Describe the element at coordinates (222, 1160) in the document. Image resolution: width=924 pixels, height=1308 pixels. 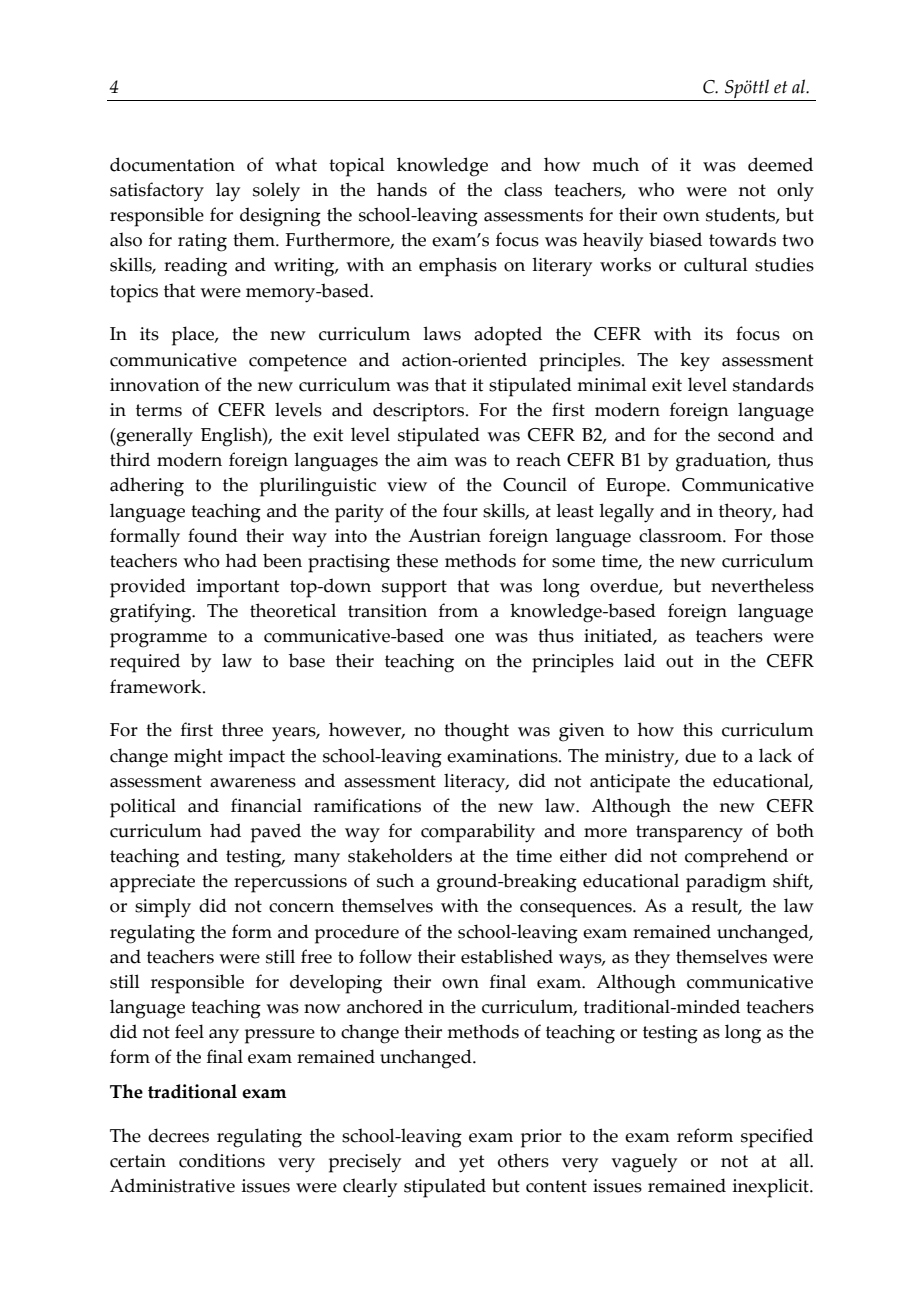
I see `conditions` at that location.
